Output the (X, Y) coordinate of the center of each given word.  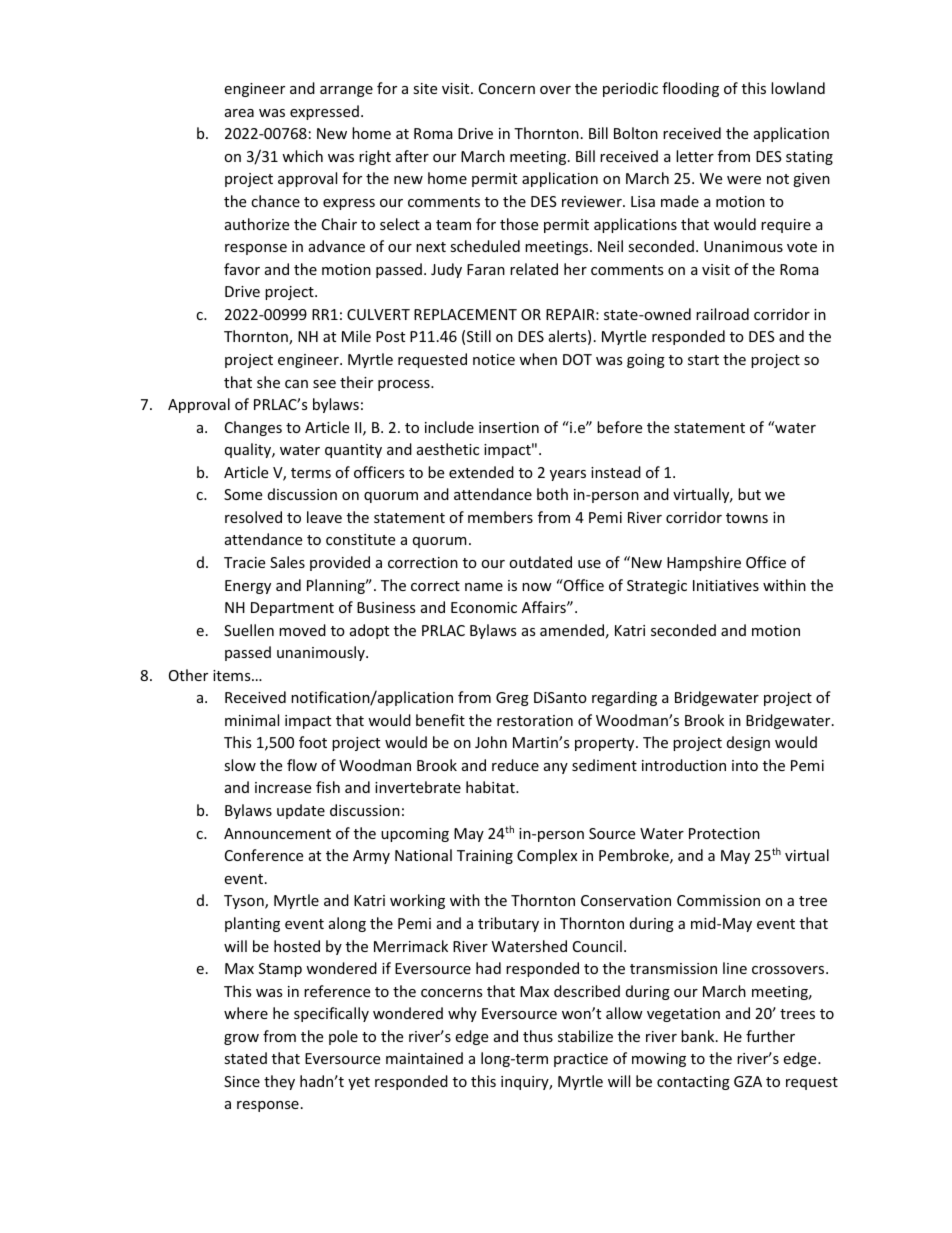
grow (241, 1039)
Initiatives (726, 585)
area (239, 113)
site (425, 88)
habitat (491, 787)
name (484, 587)
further (770, 1036)
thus (538, 1036)
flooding (690, 89)
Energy (248, 587)
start (703, 360)
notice (494, 359)
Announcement (277, 833)
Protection (724, 833)
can (296, 384)
